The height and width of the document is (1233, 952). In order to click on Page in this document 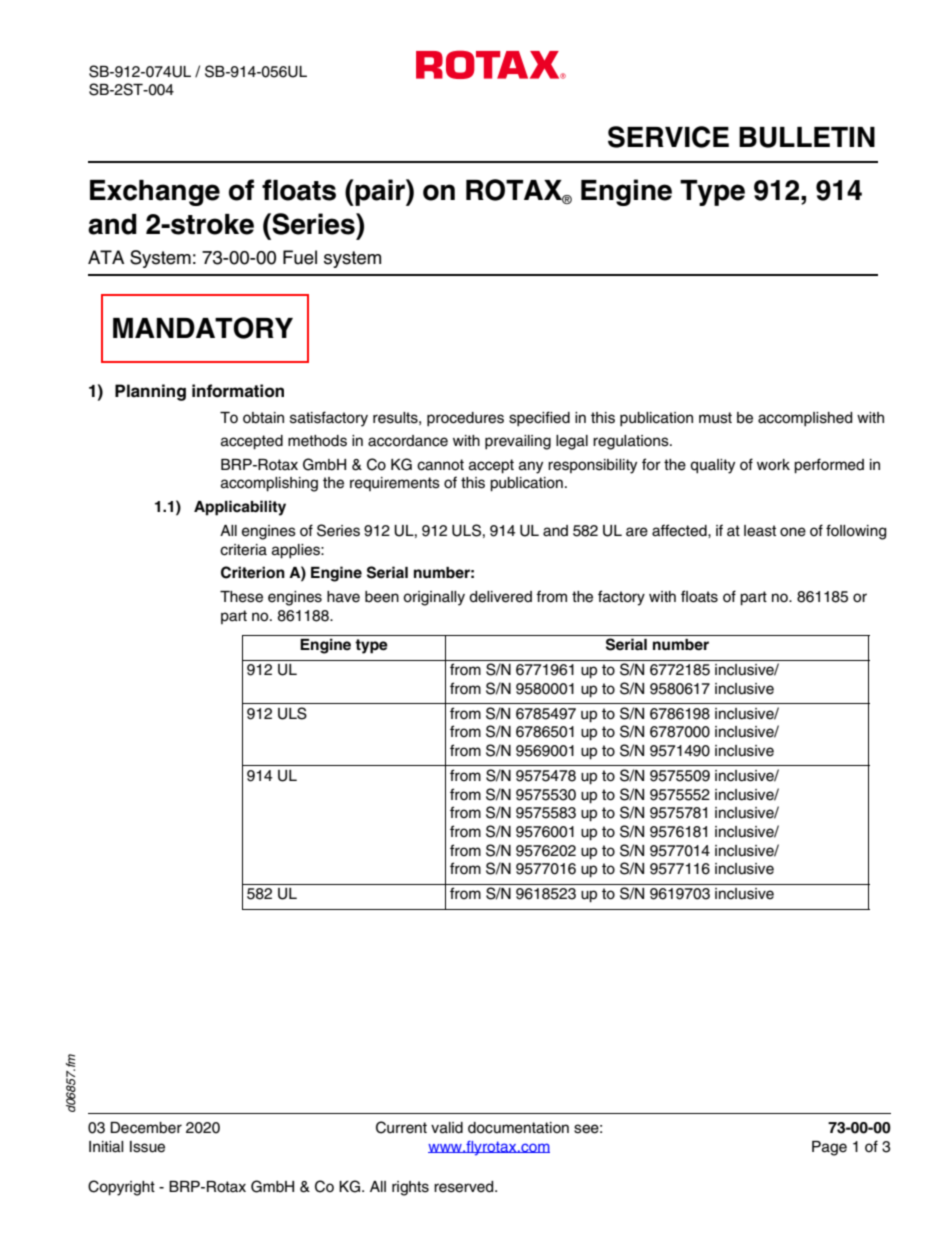, I will do `click(829, 1148)`.
